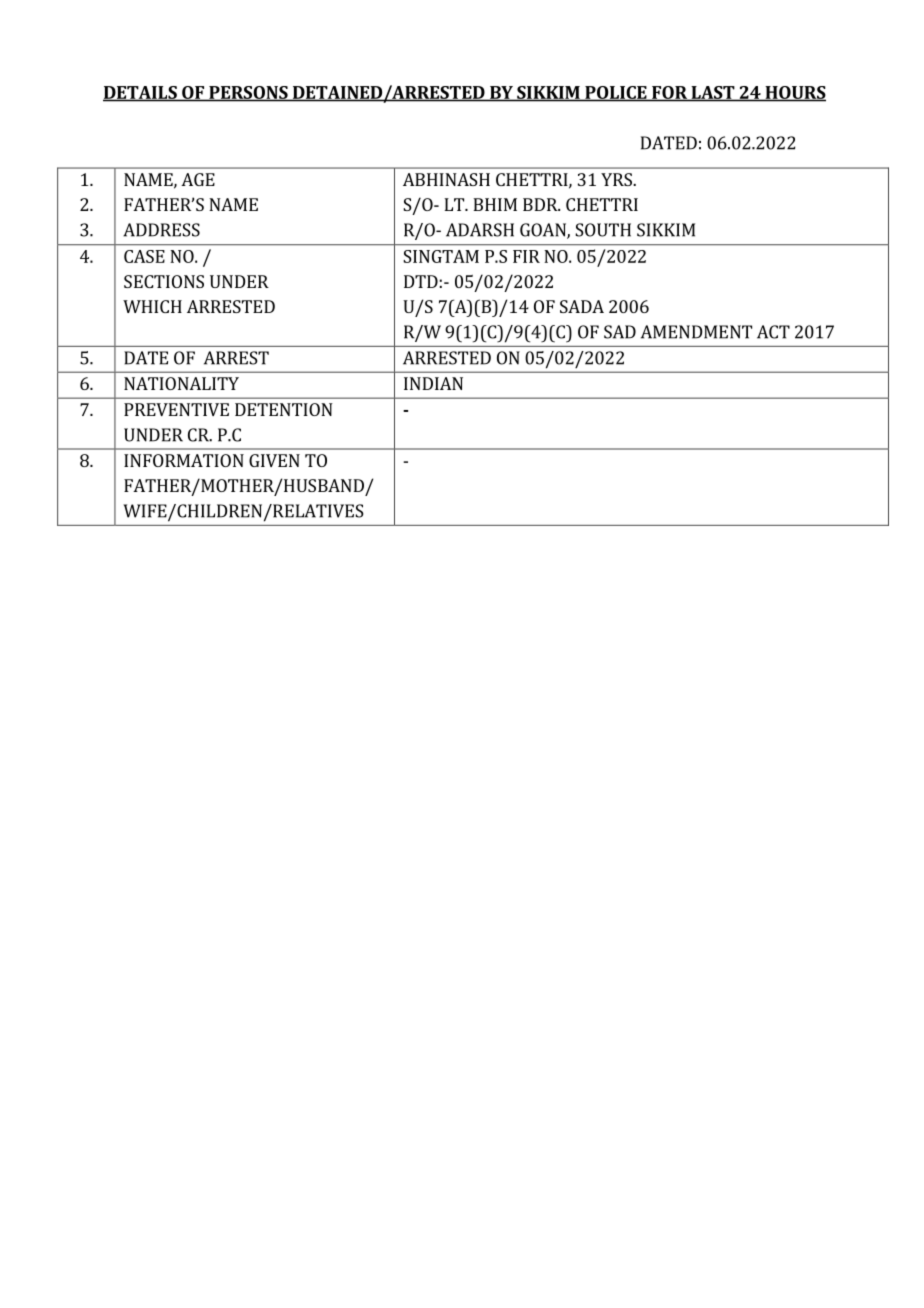 The height and width of the image is (1308, 924). What do you see at coordinates (712, 93) in the image?
I see `LAST` at bounding box center [712, 93].
